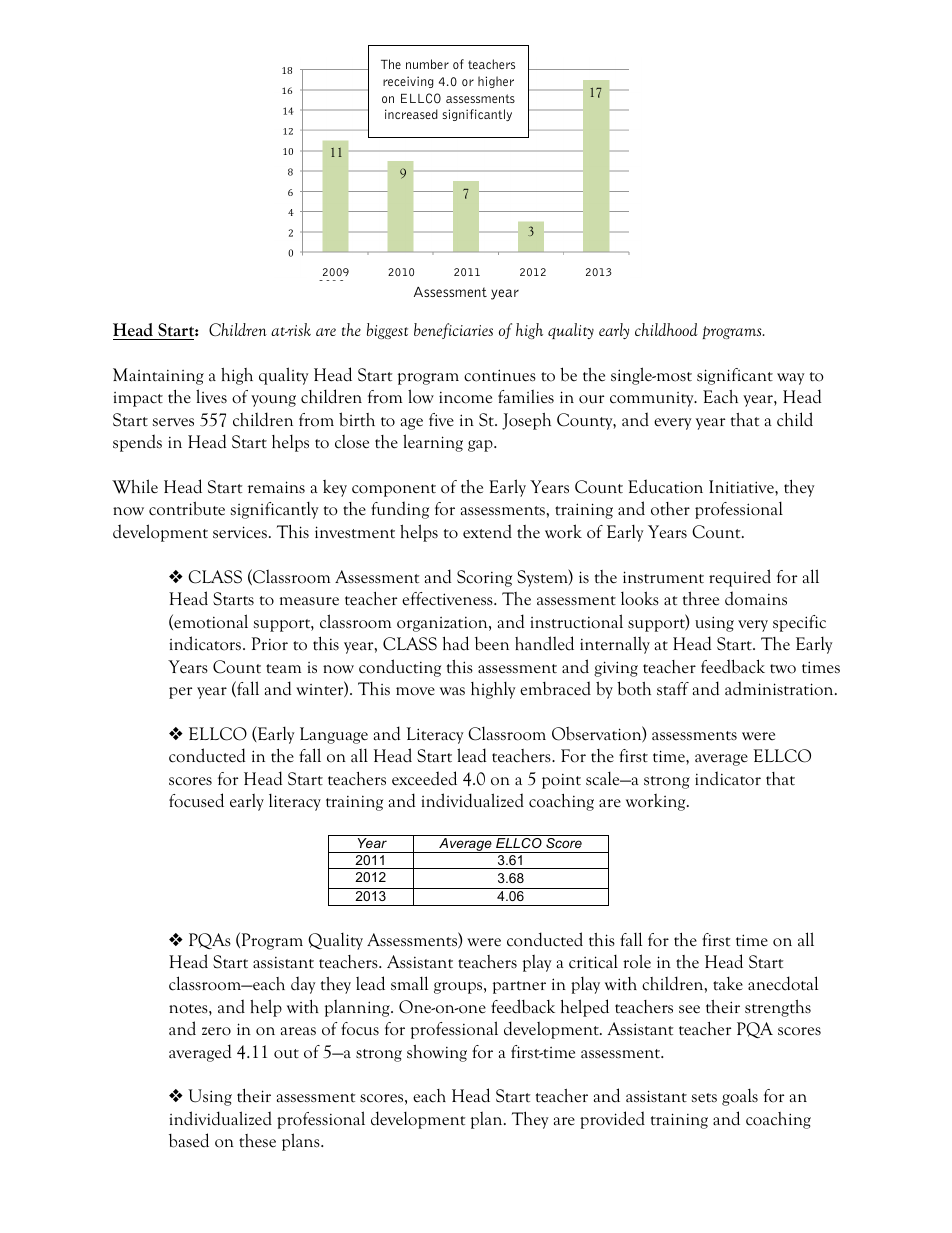 Image resolution: width=952 pixels, height=1233 pixels. What do you see at coordinates (424, 778) in the document?
I see `exceeded` at bounding box center [424, 778].
